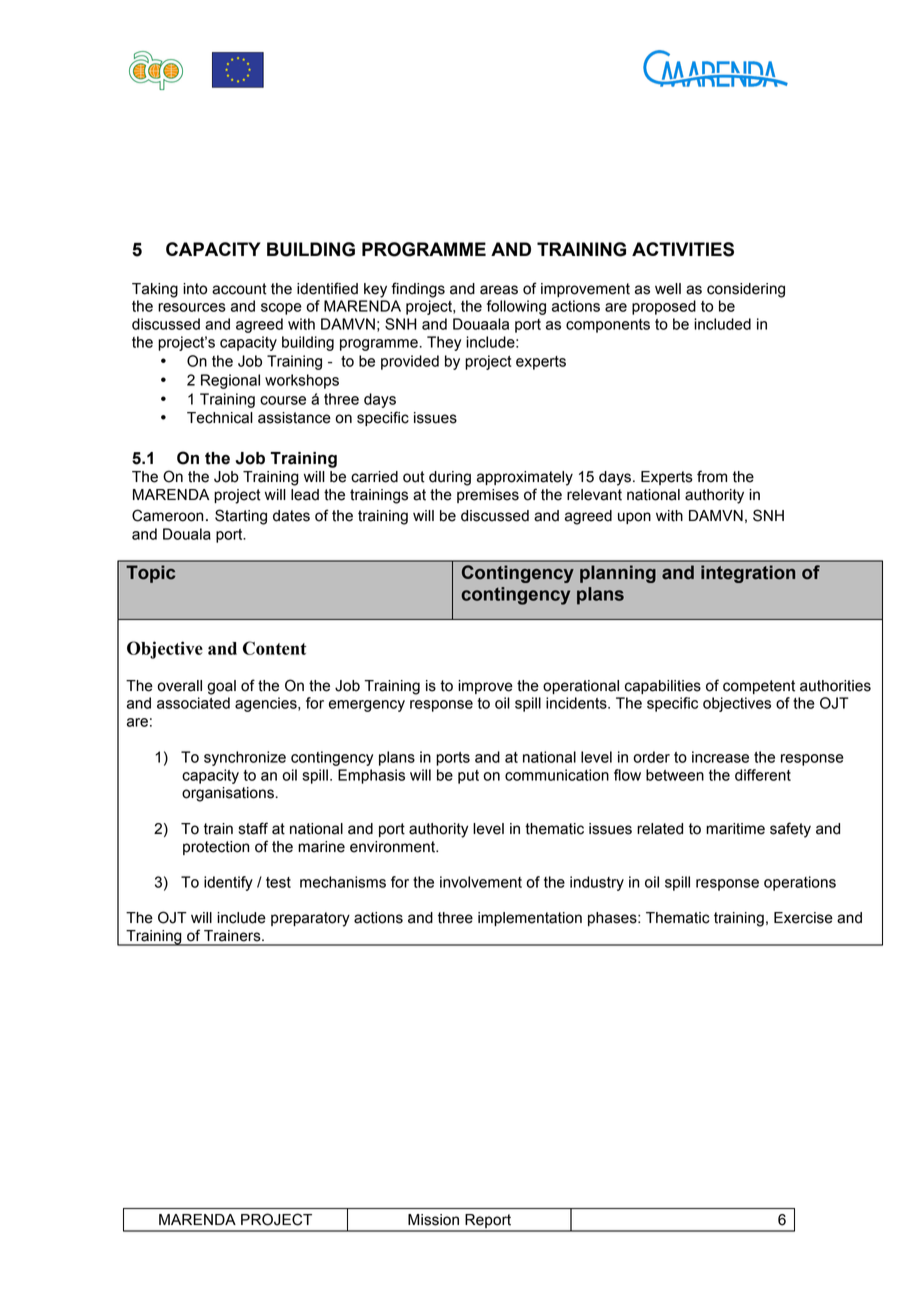  I want to click on implementation, so click(530, 919).
